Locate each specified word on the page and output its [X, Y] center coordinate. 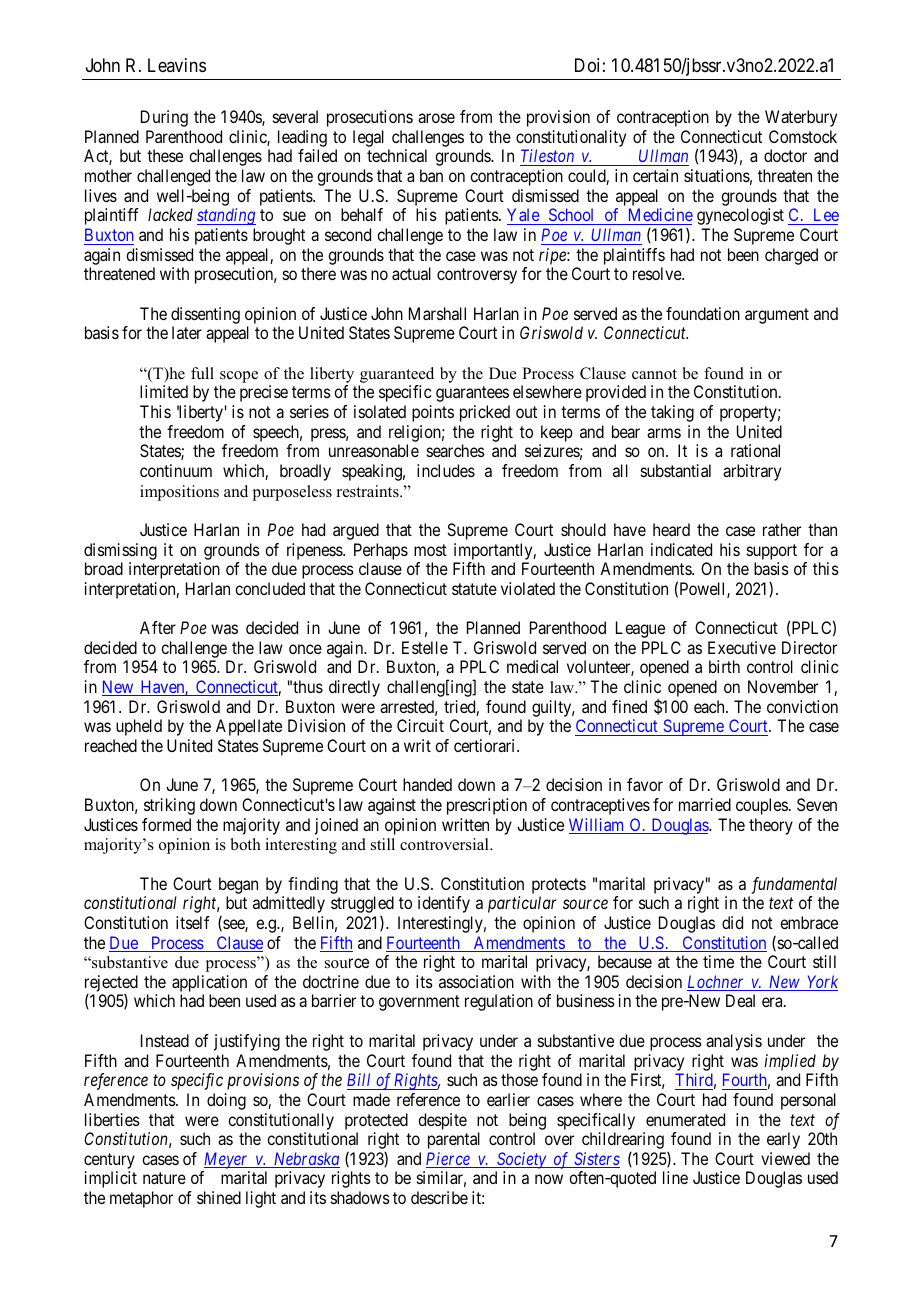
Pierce [449, 1160]
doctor [785, 155]
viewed [785, 1158]
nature [164, 1178]
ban [431, 175]
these [165, 155]
